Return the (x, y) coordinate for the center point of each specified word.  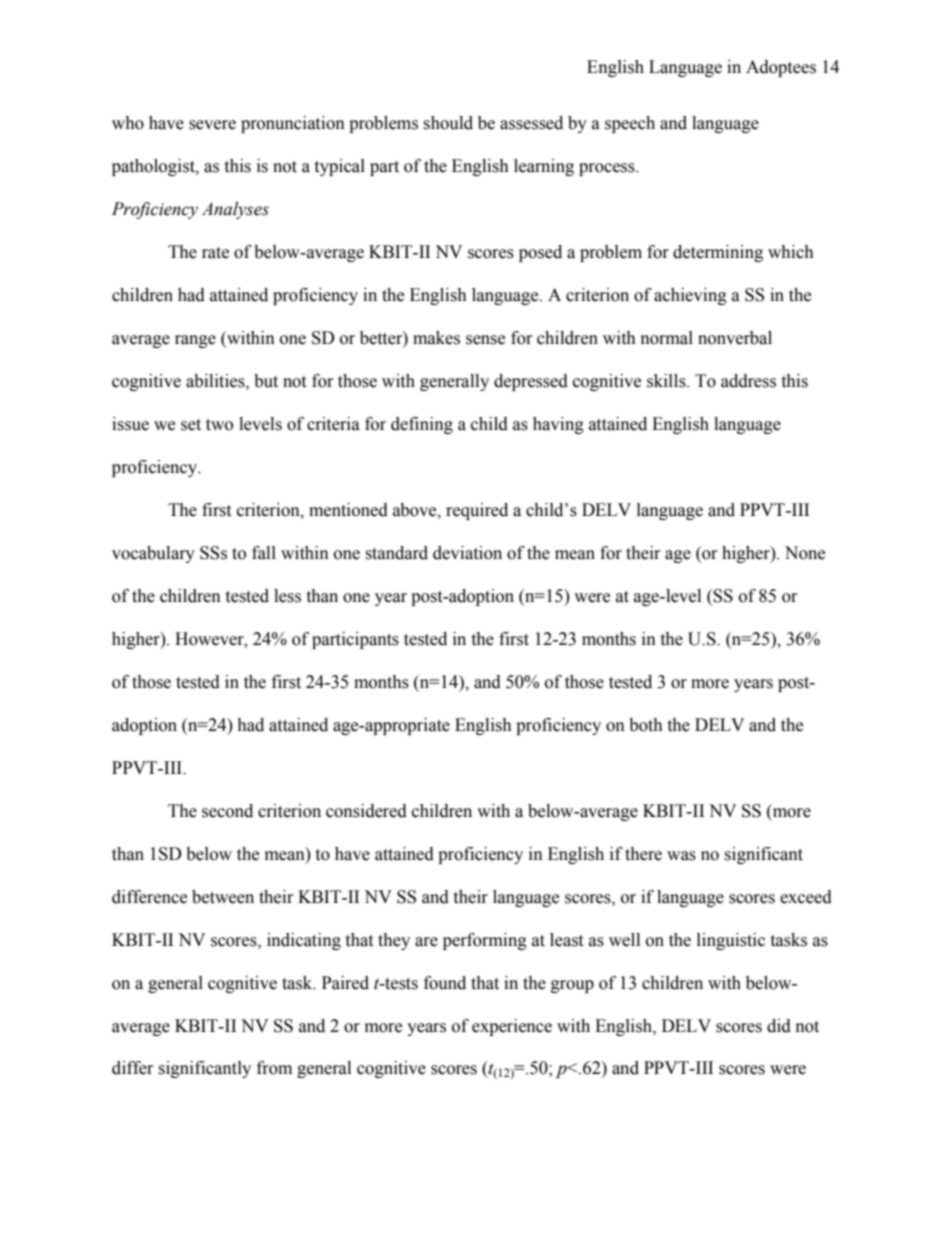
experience (512, 1027)
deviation (467, 553)
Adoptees (781, 68)
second (227, 811)
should (448, 123)
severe (212, 125)
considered (366, 811)
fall (264, 553)
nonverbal (735, 338)
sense (485, 340)
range (195, 341)
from (274, 1068)
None (805, 553)
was (681, 856)
